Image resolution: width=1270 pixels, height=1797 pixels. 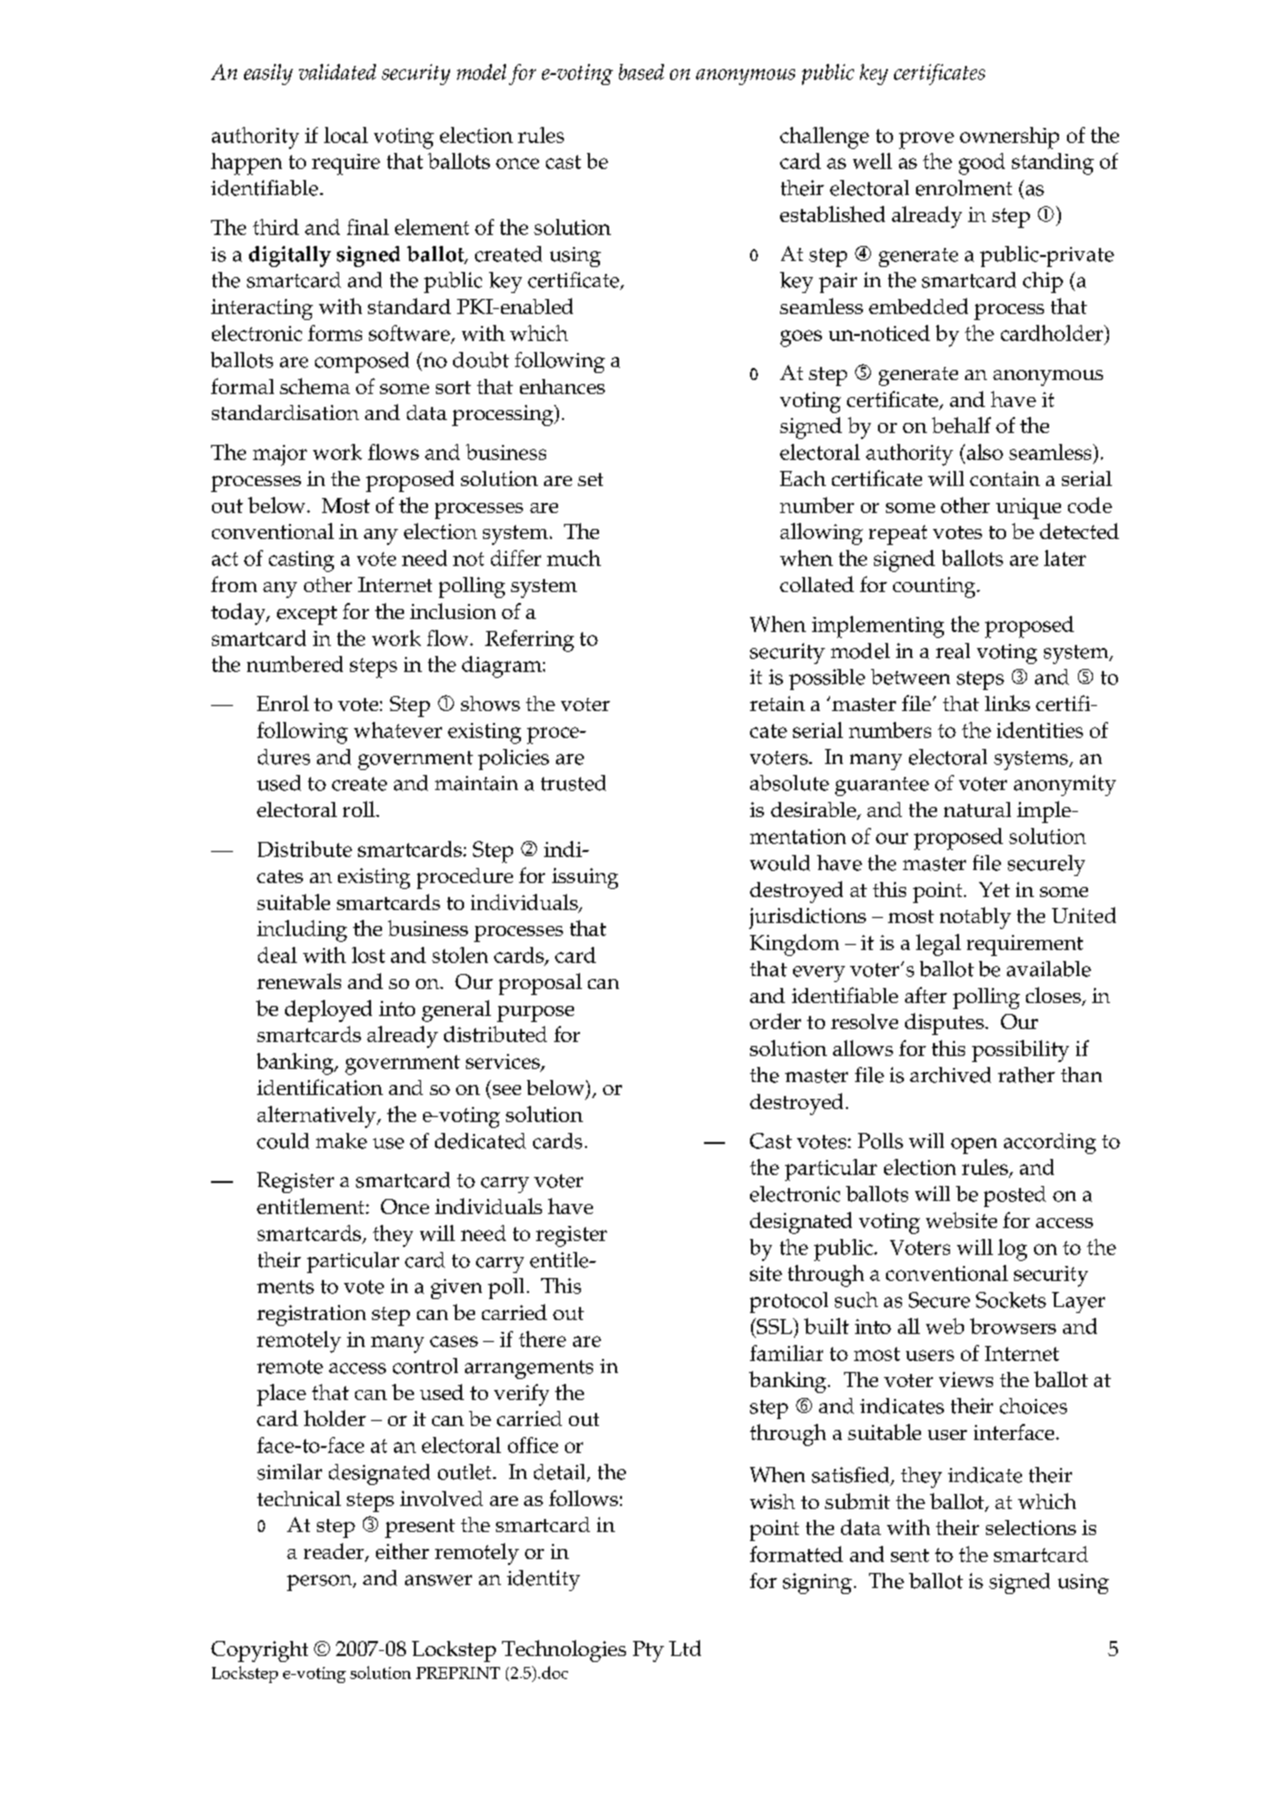 What do you see at coordinates (311, 1315) in the page?
I see `registration` at bounding box center [311, 1315].
